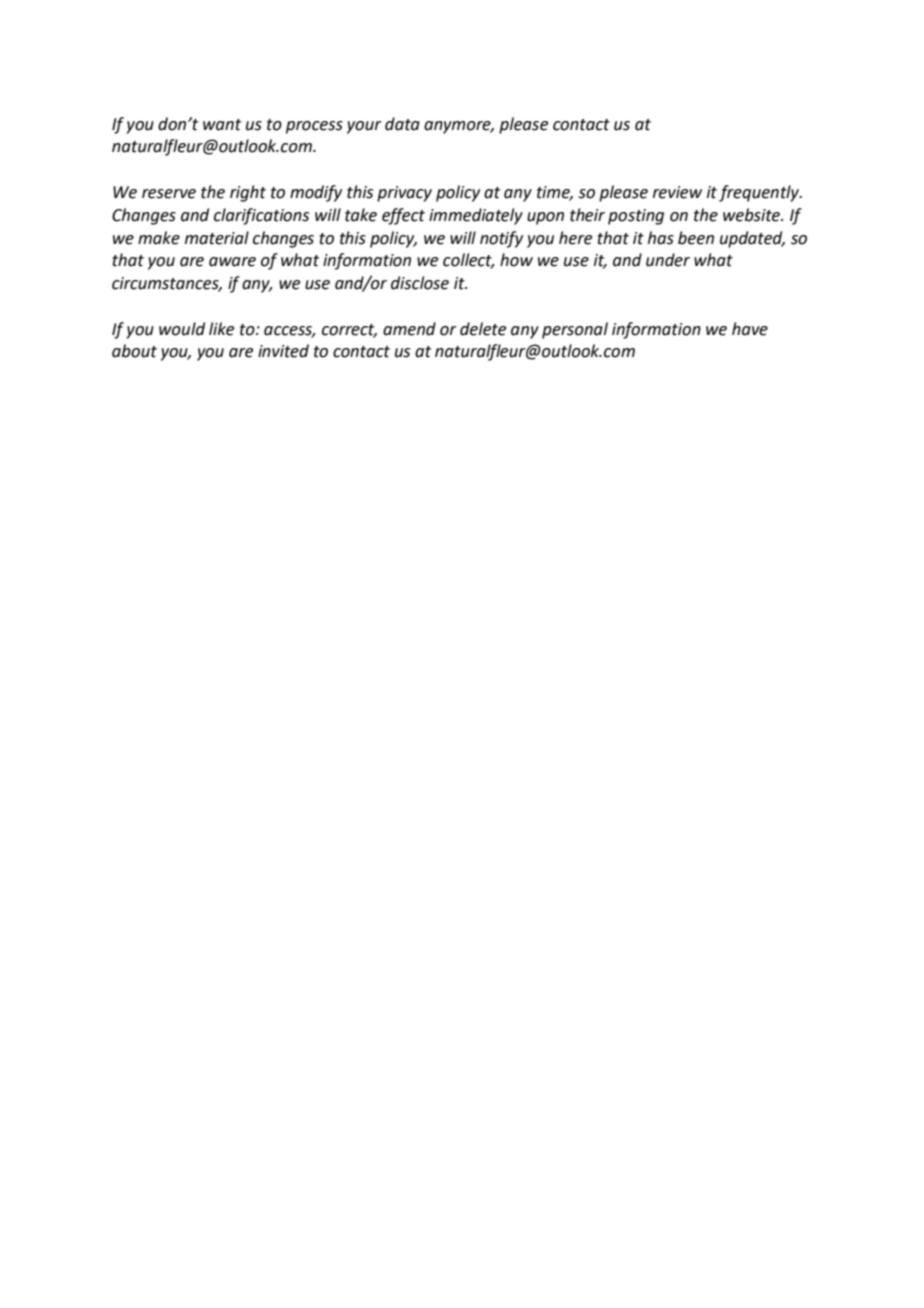 This screenshot has width=924, height=1308. What do you see at coordinates (483, 329) in the screenshot?
I see `delete` at bounding box center [483, 329].
